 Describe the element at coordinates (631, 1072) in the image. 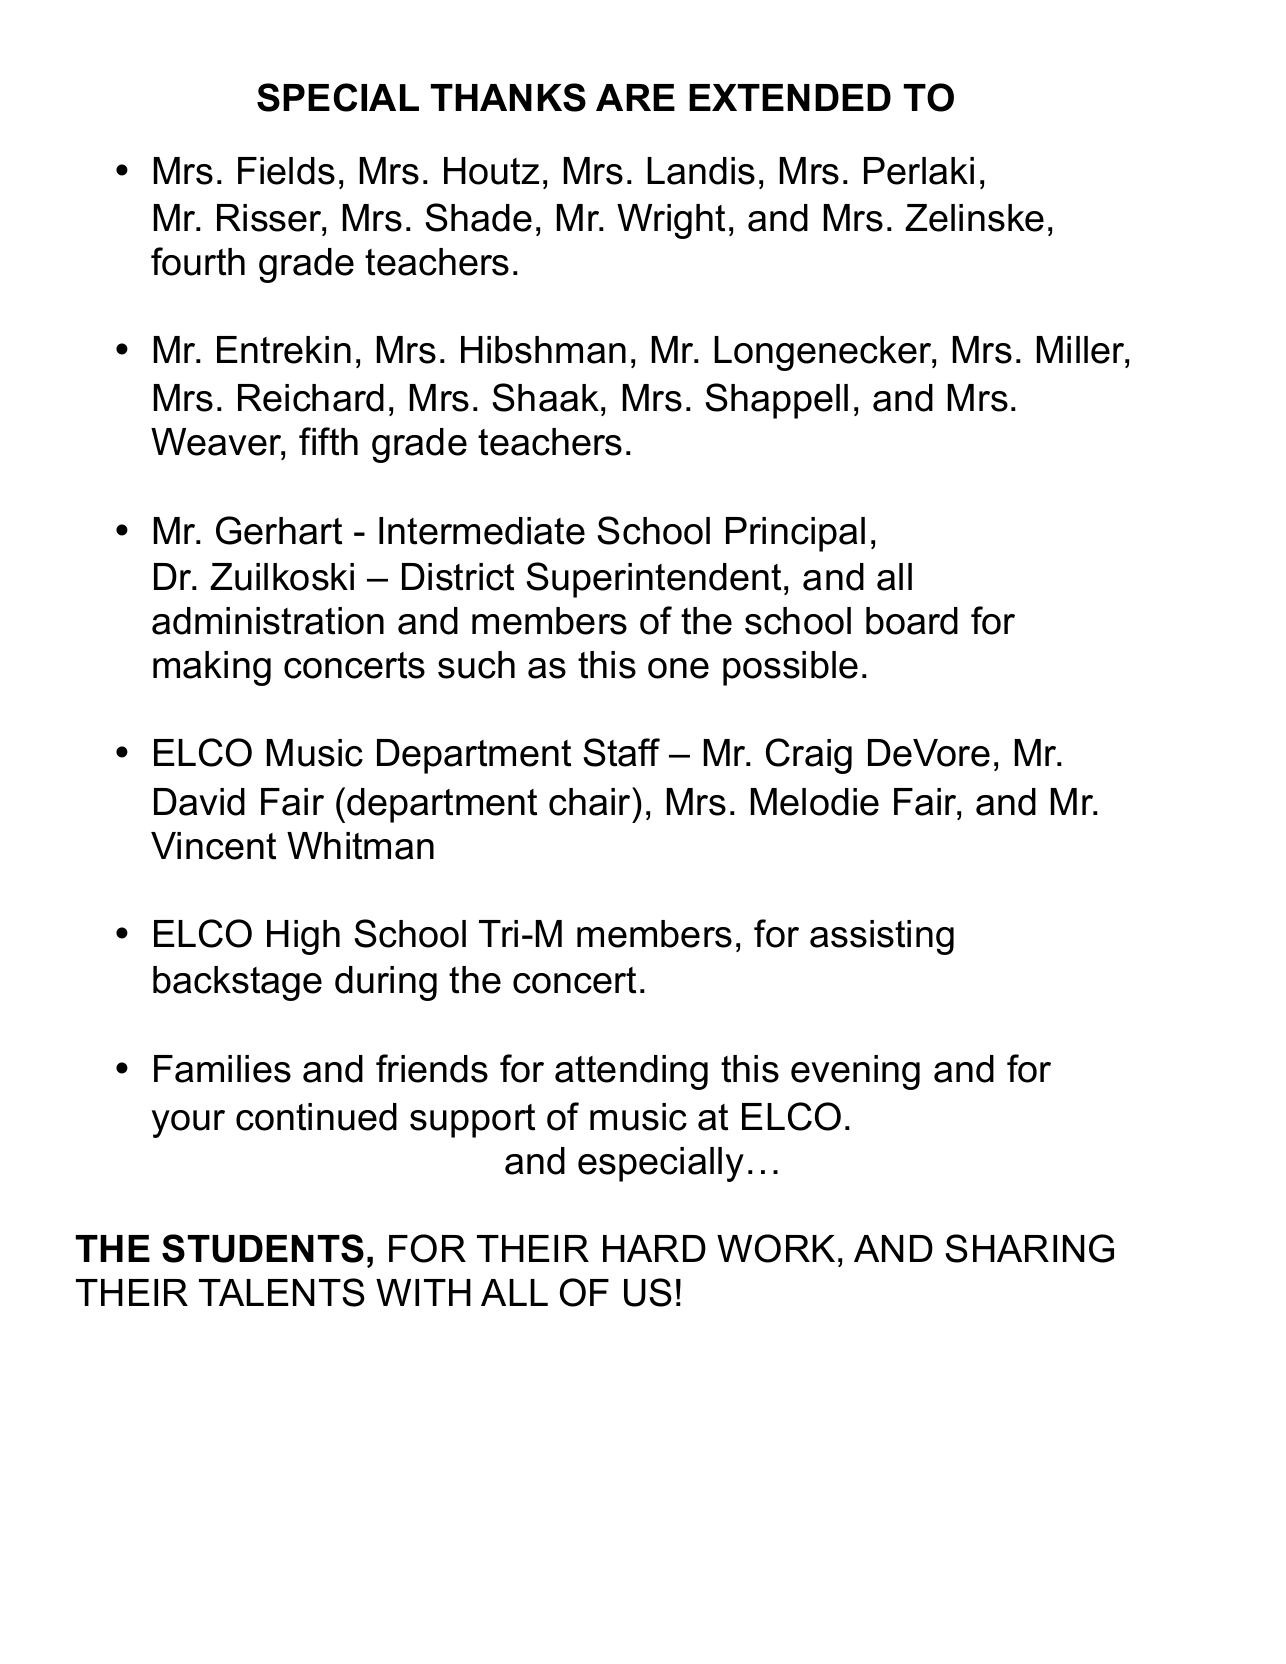

I see `attending` at that location.
